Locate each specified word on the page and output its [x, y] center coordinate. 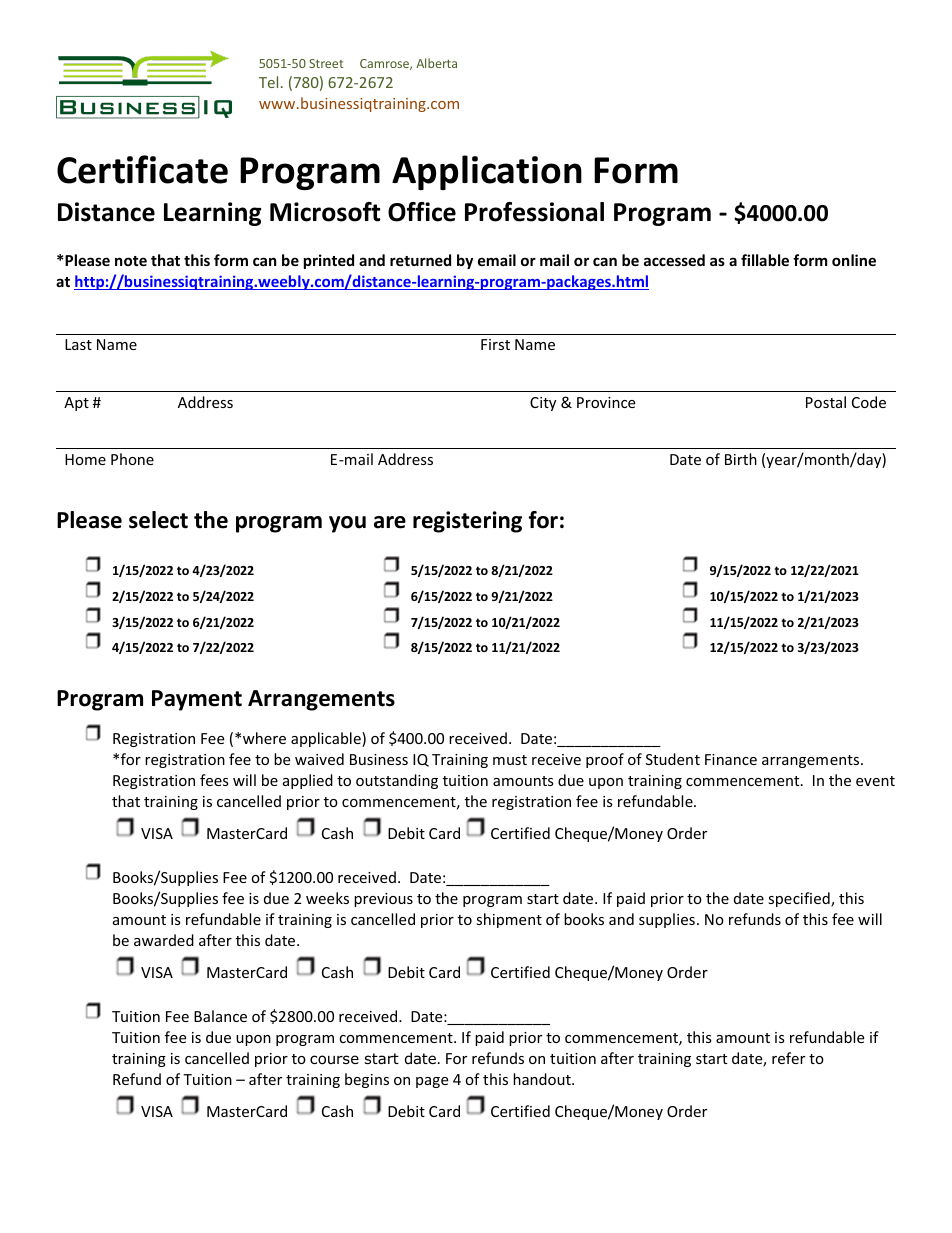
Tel [268, 82]
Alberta [436, 63]
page [432, 1082]
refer [788, 1058]
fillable [765, 260]
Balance [220, 1016]
